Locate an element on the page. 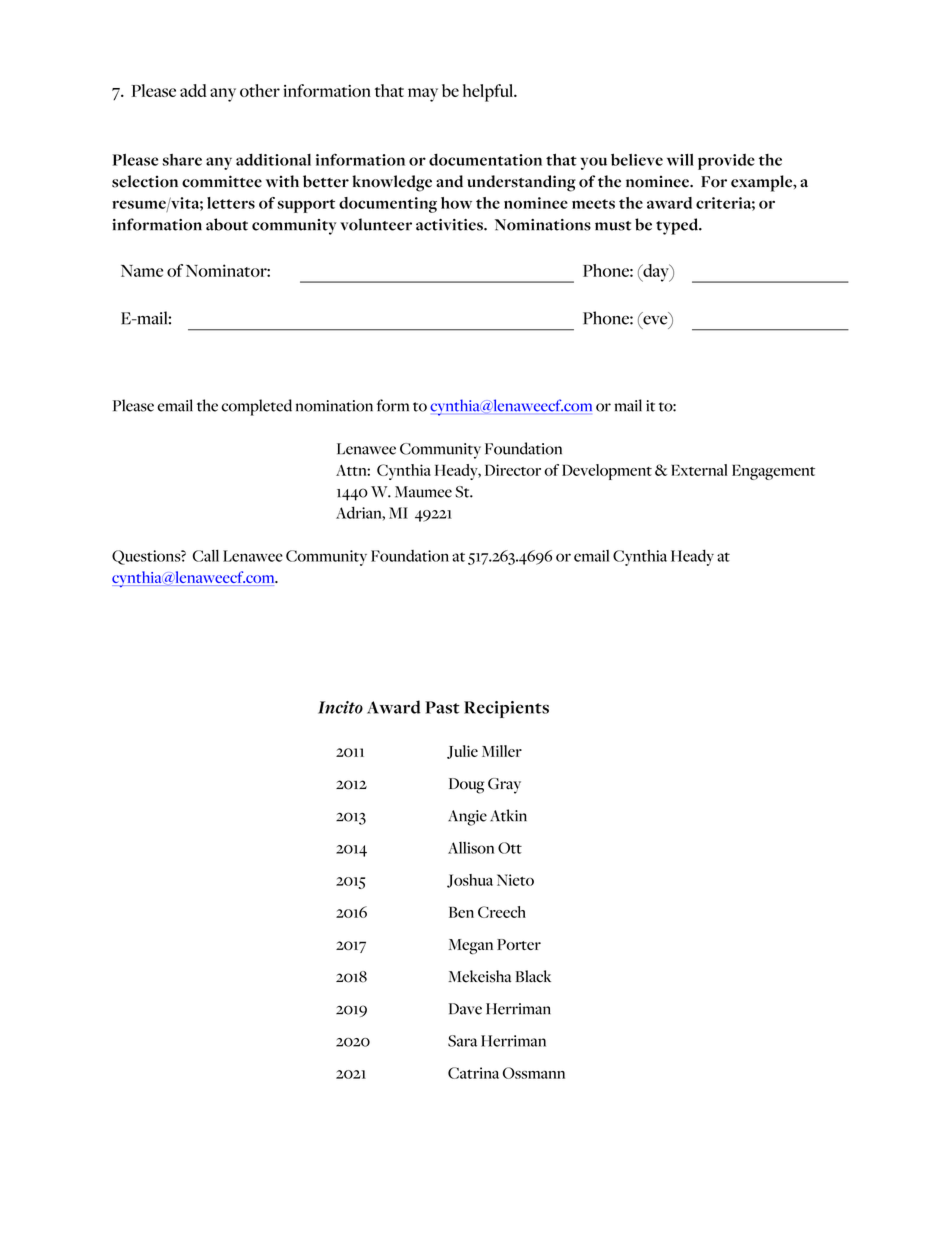 This page has height=1233, width=952. will is located at coordinates (680, 160).
